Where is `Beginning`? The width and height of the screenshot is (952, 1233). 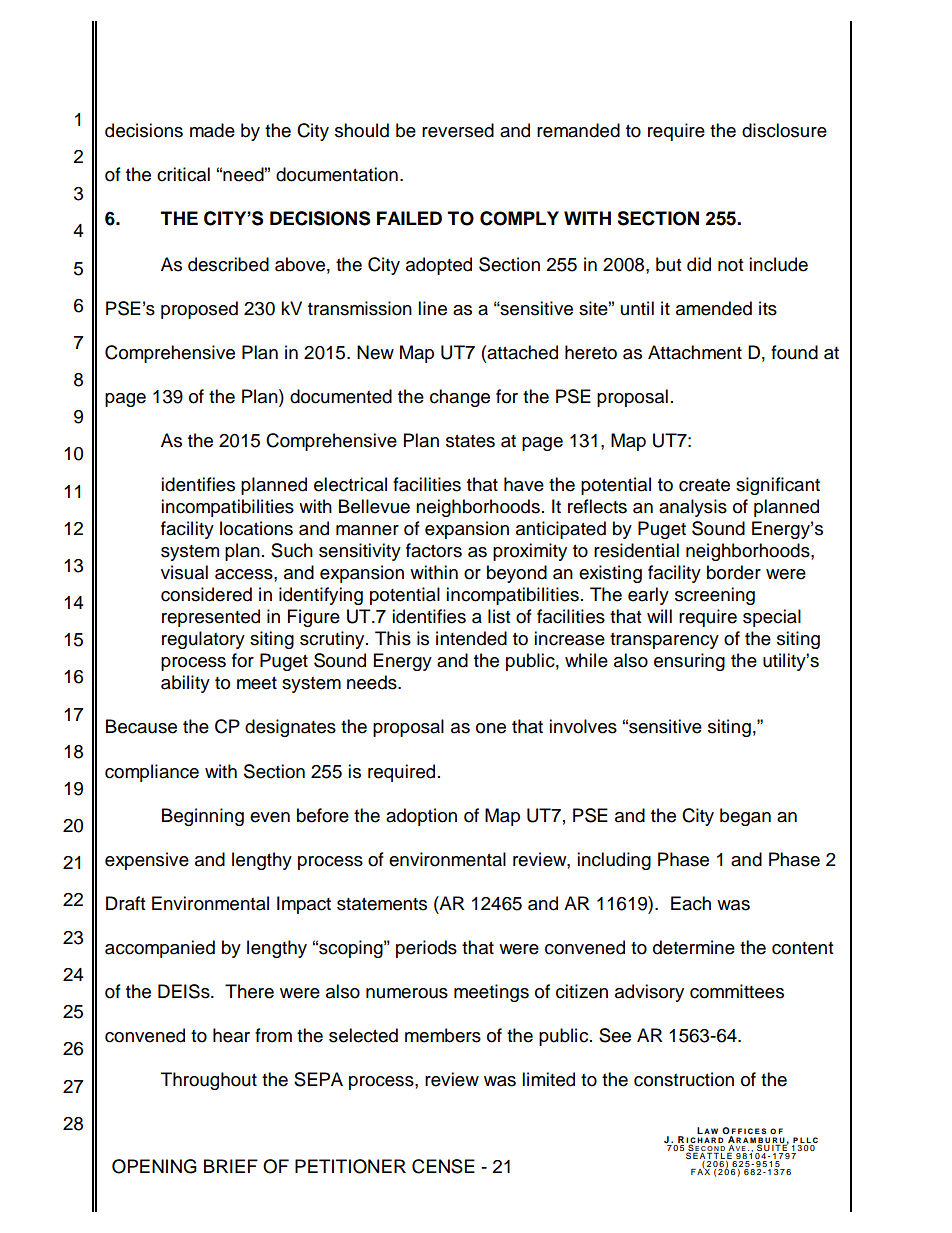 Beginning is located at coordinates (203, 817).
